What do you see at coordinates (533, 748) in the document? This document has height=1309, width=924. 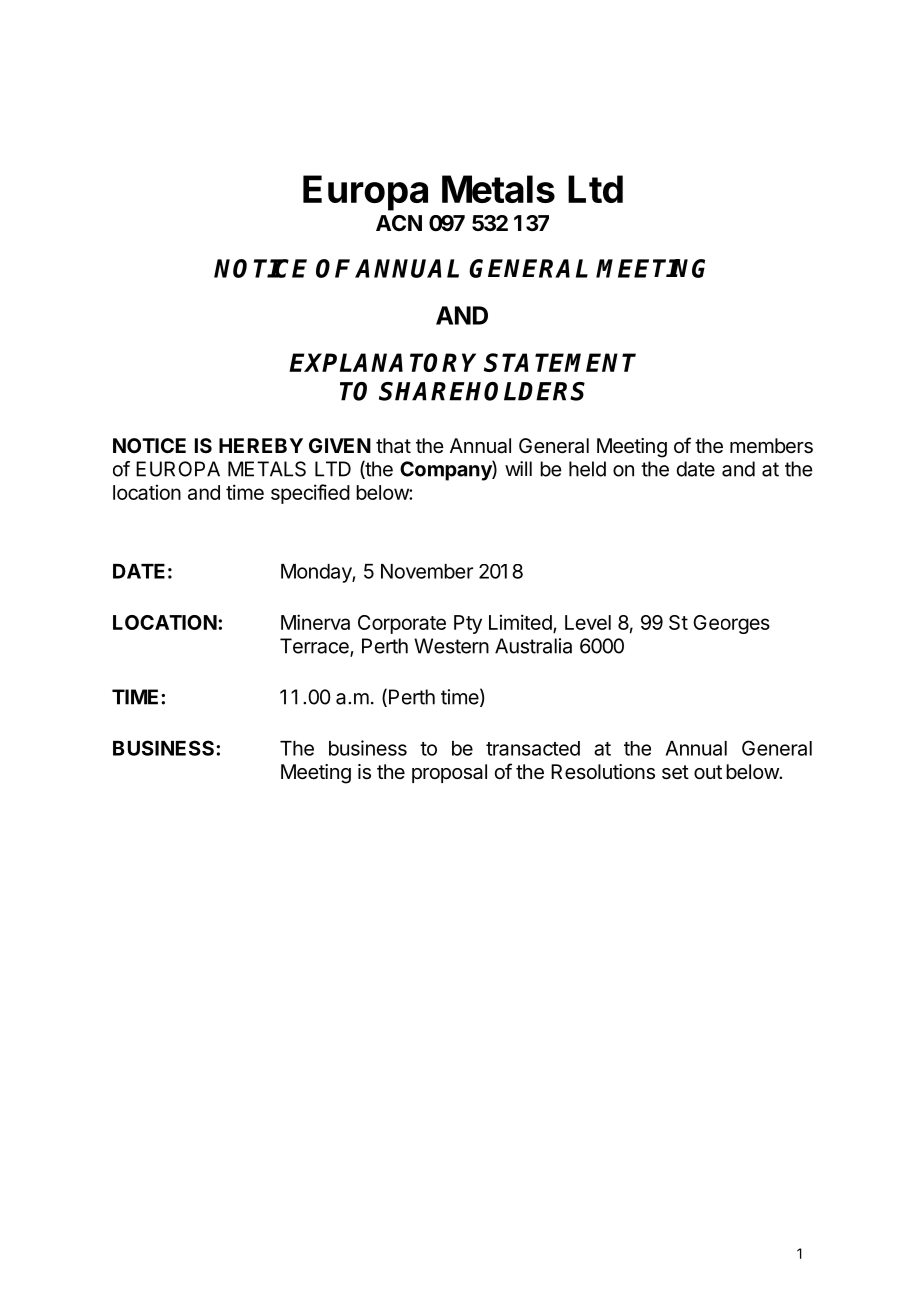 I see `transacted` at bounding box center [533, 748].
